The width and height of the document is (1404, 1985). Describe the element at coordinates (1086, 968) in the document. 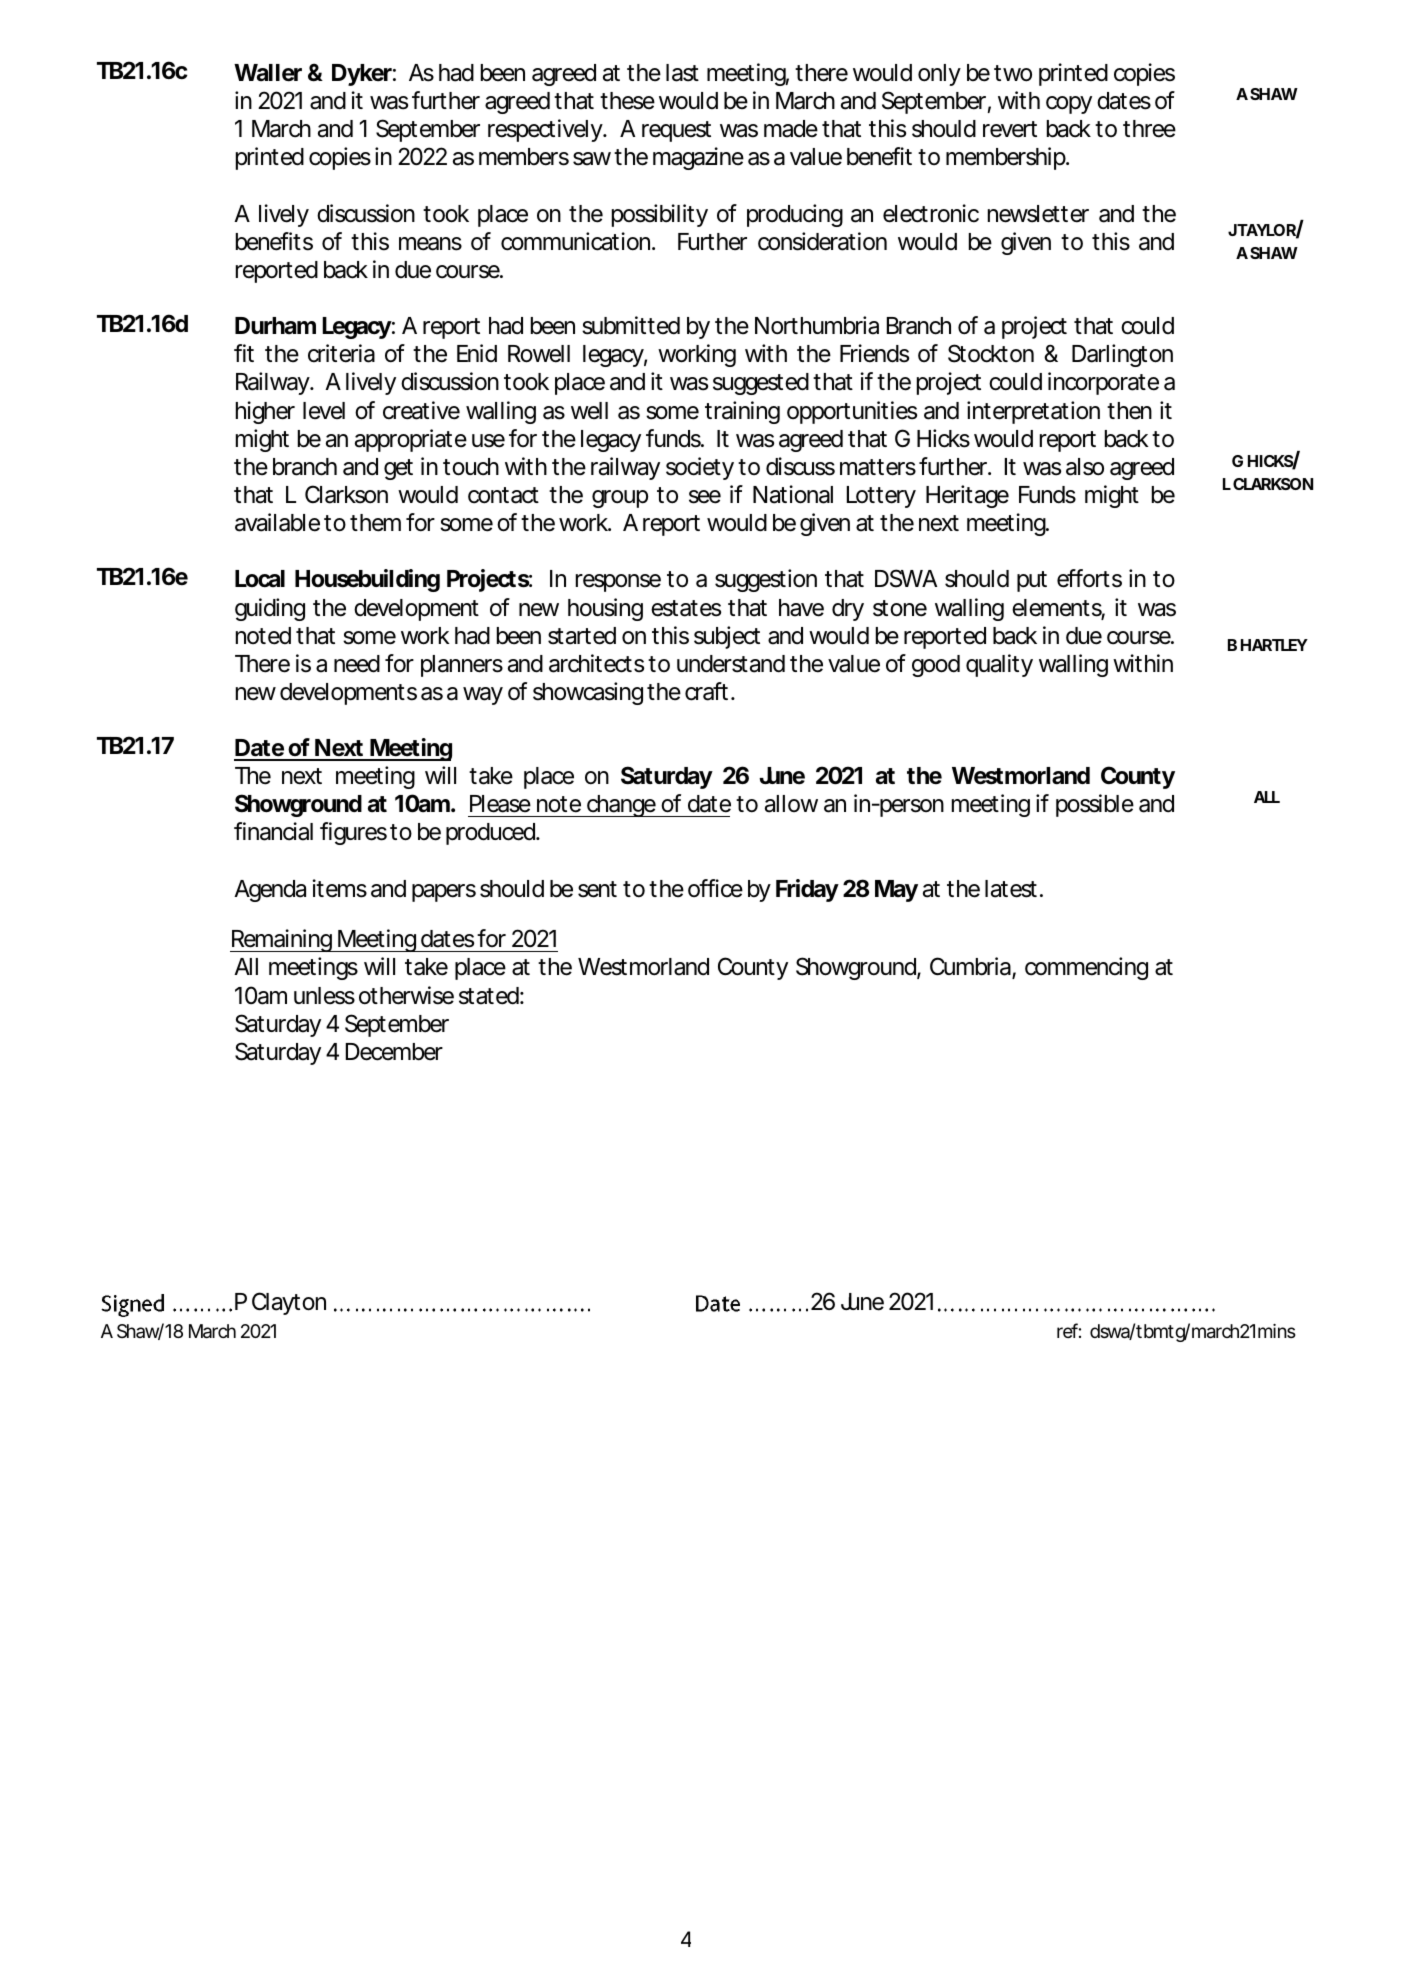

I see `commencing` at that location.
